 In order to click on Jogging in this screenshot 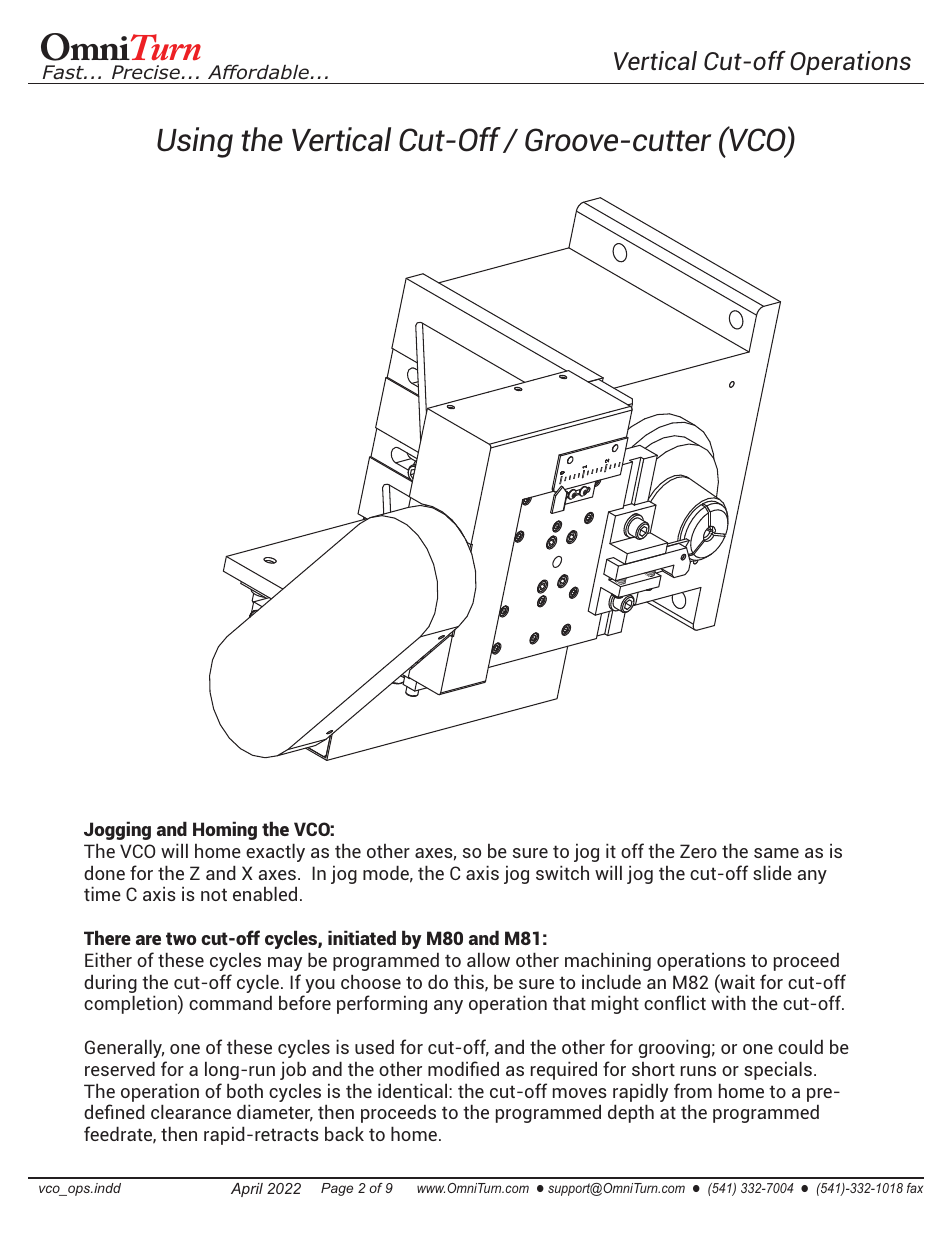, I will do `click(117, 830)`.
